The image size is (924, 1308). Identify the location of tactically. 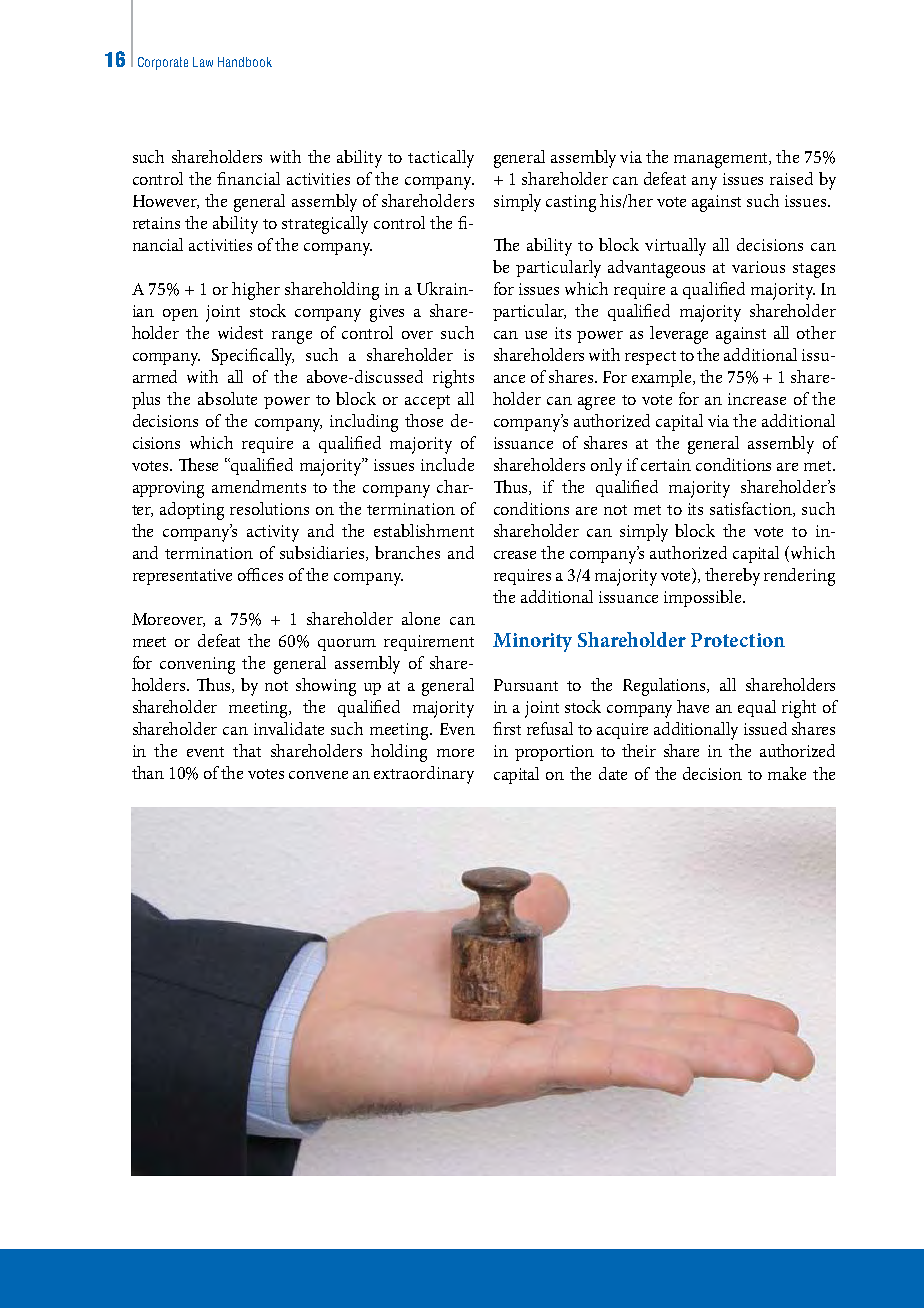
(441, 159).
